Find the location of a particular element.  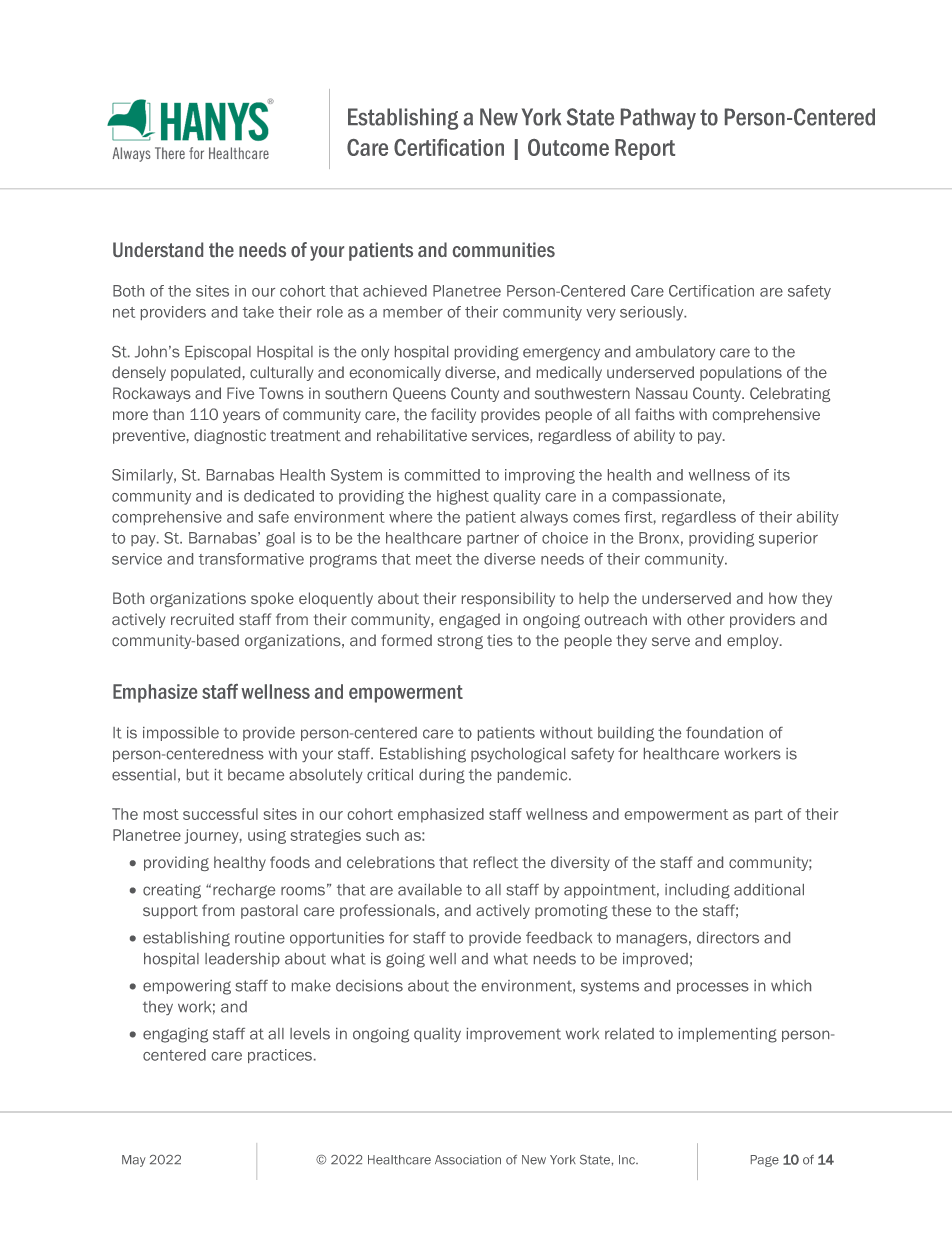

strong is located at coordinates (460, 642).
